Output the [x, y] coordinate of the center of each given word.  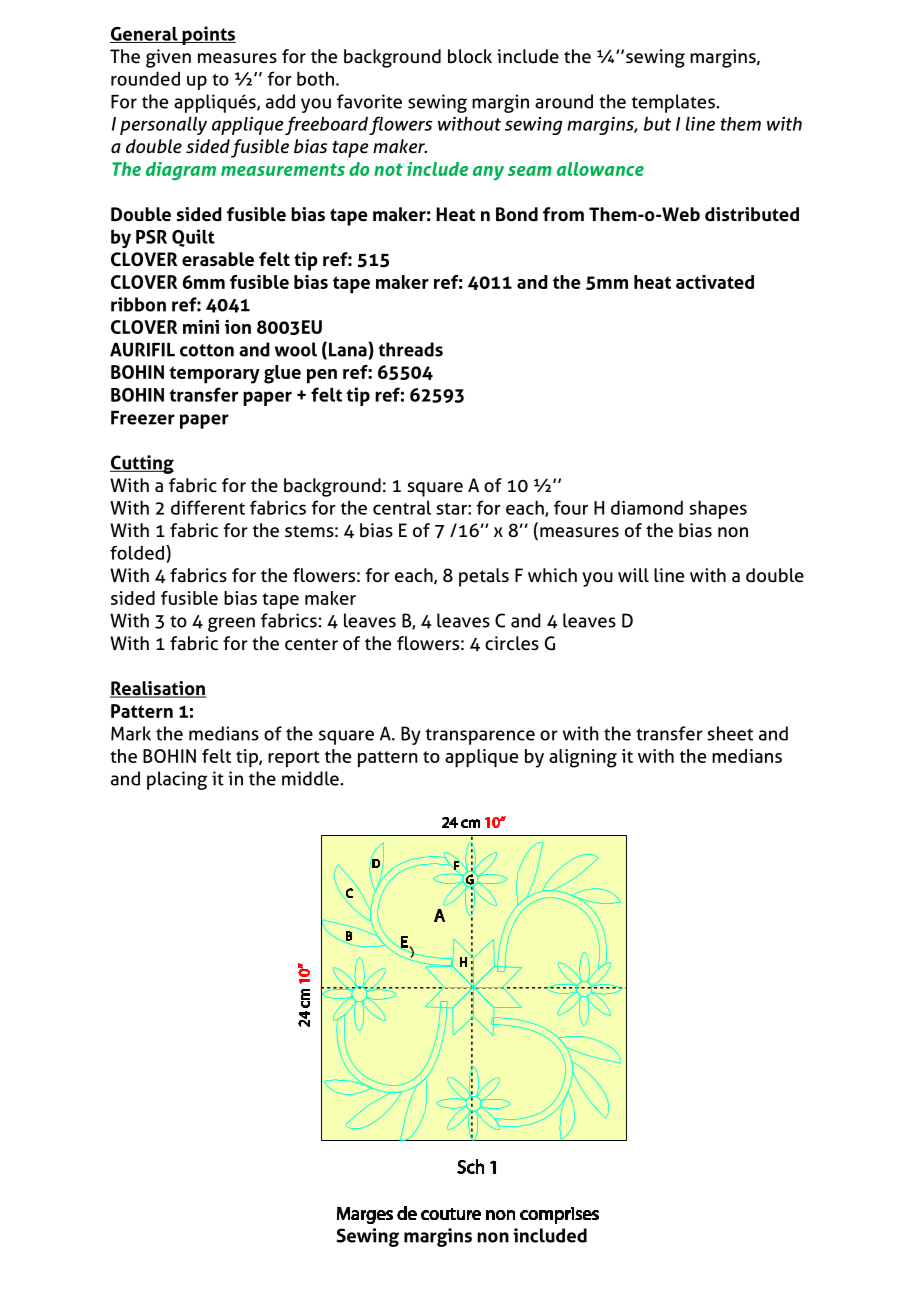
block [470, 56]
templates [673, 103]
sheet [730, 733]
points [208, 35]
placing [177, 780]
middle [310, 778]
